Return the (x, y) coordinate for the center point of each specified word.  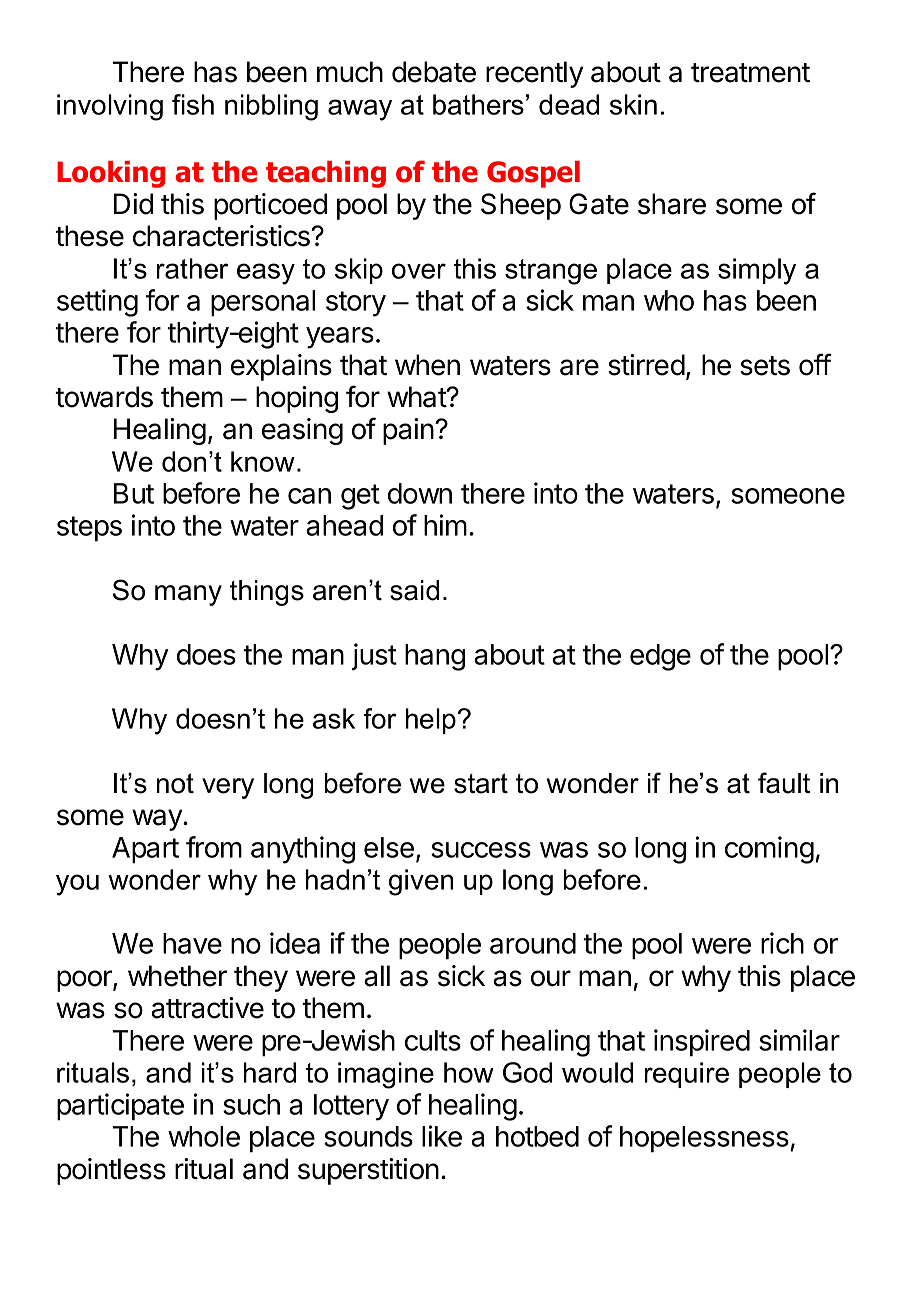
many (188, 595)
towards (104, 397)
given (421, 882)
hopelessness (704, 1139)
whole (204, 1136)
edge (660, 657)
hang (435, 657)
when (427, 365)
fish (193, 104)
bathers (478, 104)
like (442, 1136)
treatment (750, 73)
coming (769, 850)
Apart (145, 850)
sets (765, 366)
